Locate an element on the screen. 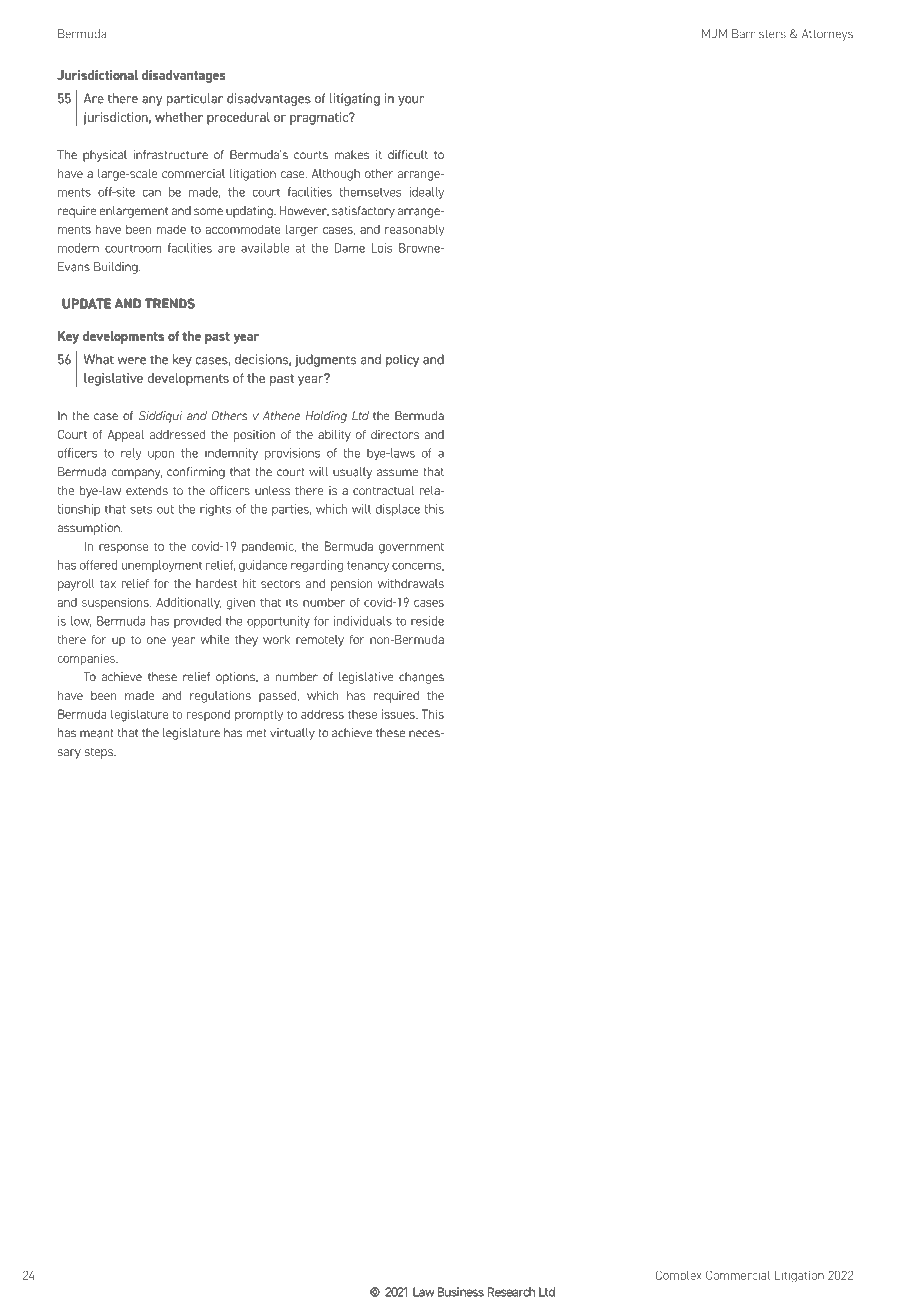 The image size is (924, 1308). Research is located at coordinates (511, 1292).
